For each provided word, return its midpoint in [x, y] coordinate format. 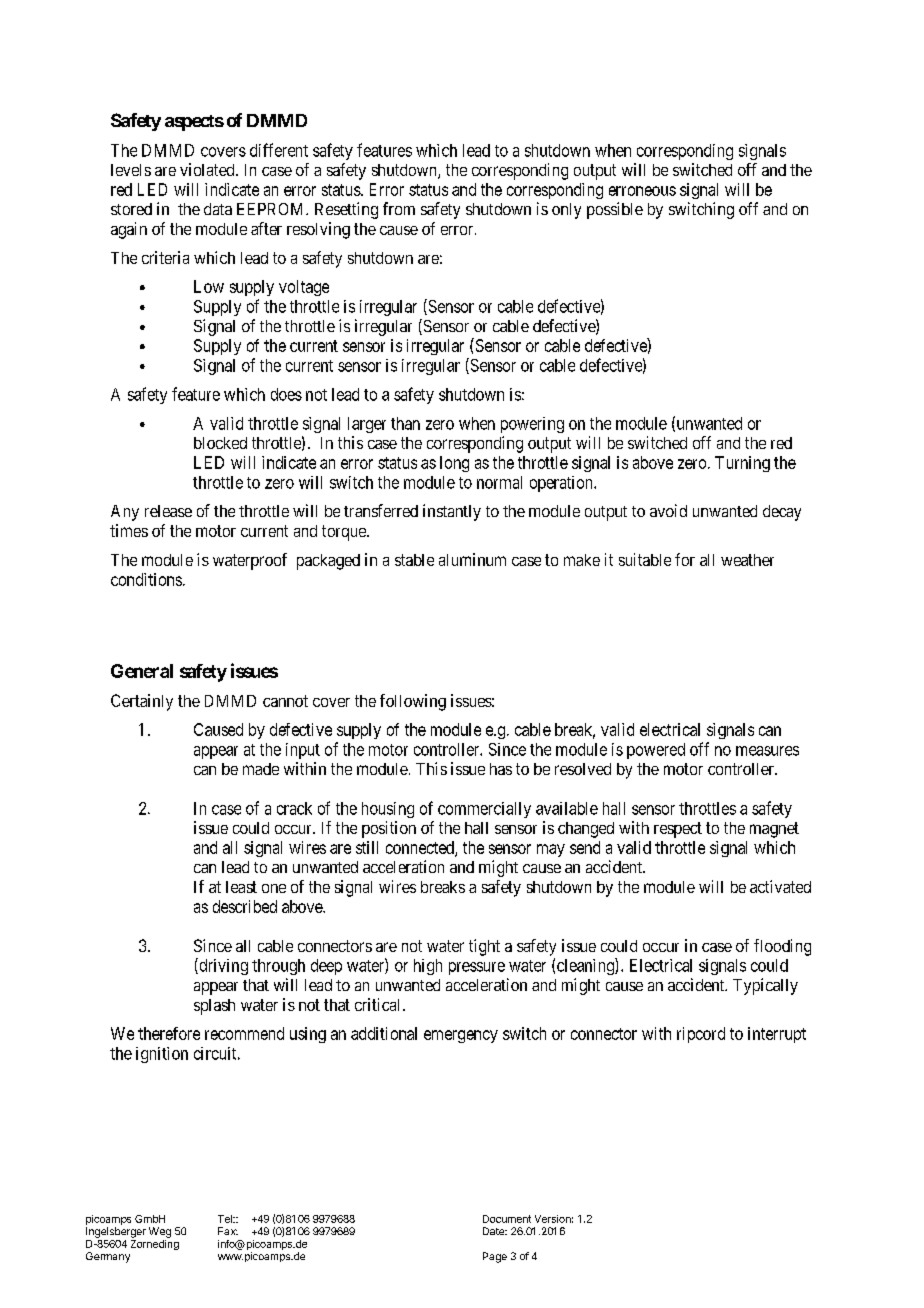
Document [507, 1219]
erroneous [642, 191]
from [399, 208]
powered [656, 751]
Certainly [142, 702]
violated [208, 169]
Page [495, 1257]
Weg [160, 1232]
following [413, 702]
